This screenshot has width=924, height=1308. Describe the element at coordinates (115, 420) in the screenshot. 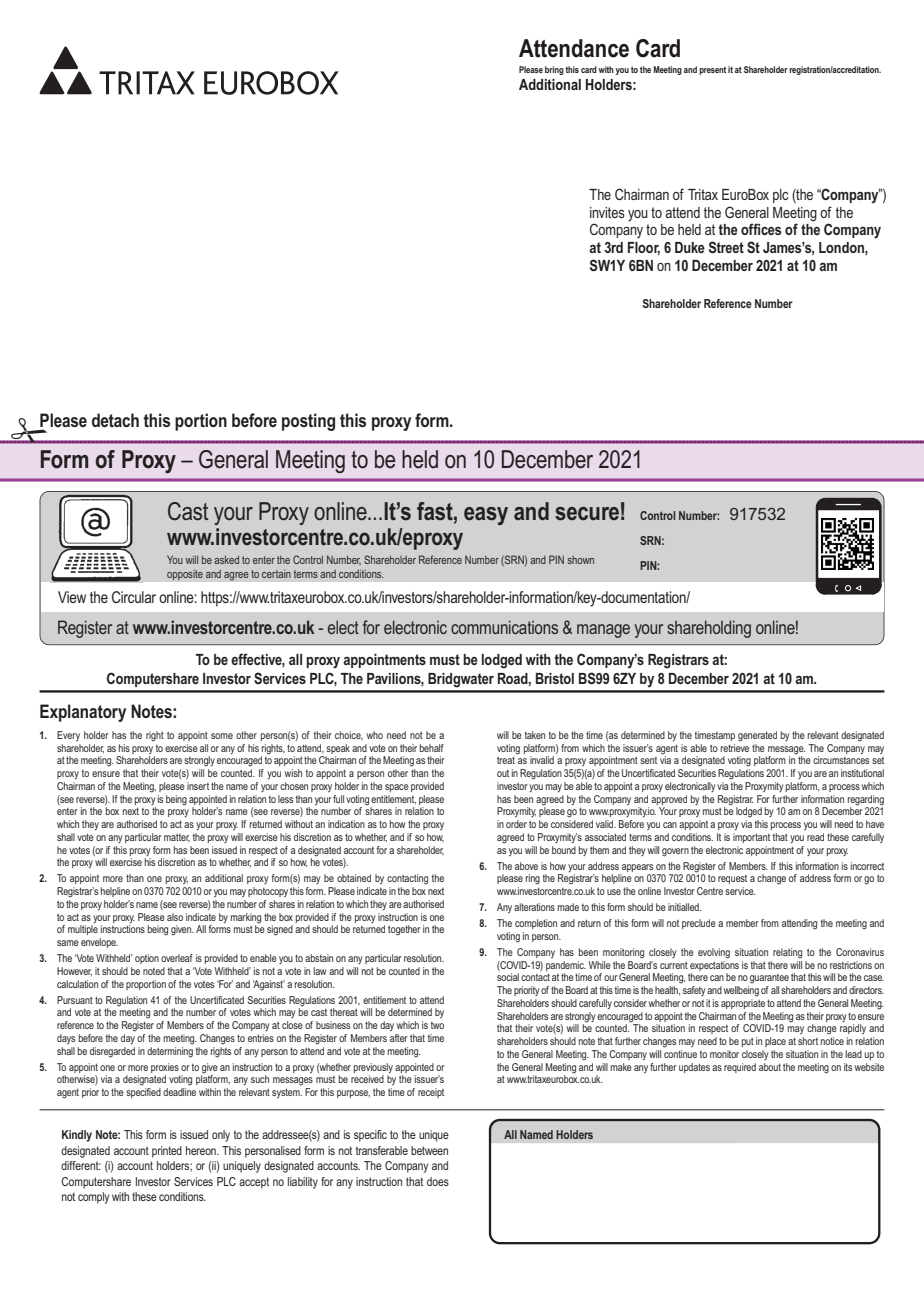

I see `detach` at that location.
